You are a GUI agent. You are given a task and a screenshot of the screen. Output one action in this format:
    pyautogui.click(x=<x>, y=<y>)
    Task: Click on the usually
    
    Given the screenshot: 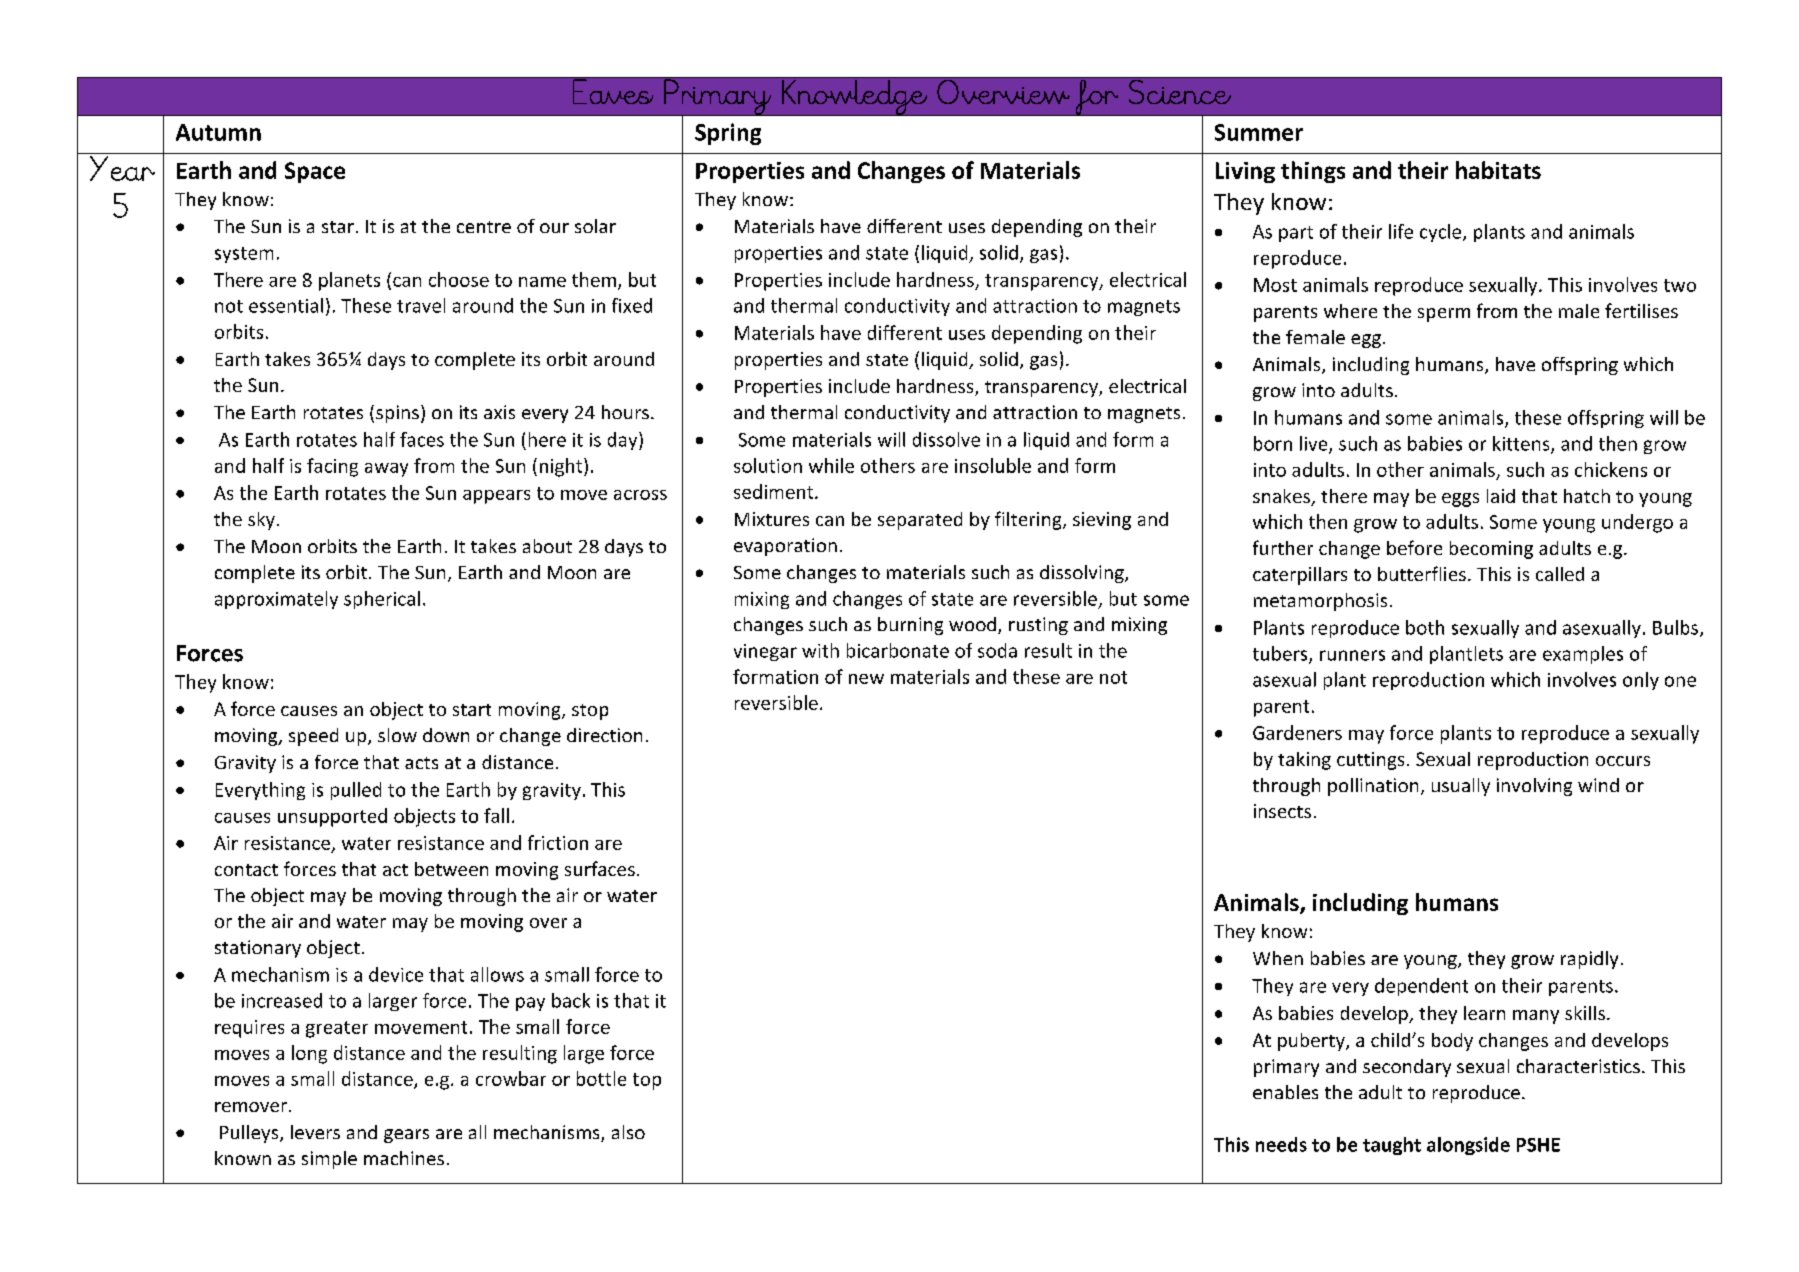 What is the action you would take?
    pyautogui.click(x=1461, y=787)
